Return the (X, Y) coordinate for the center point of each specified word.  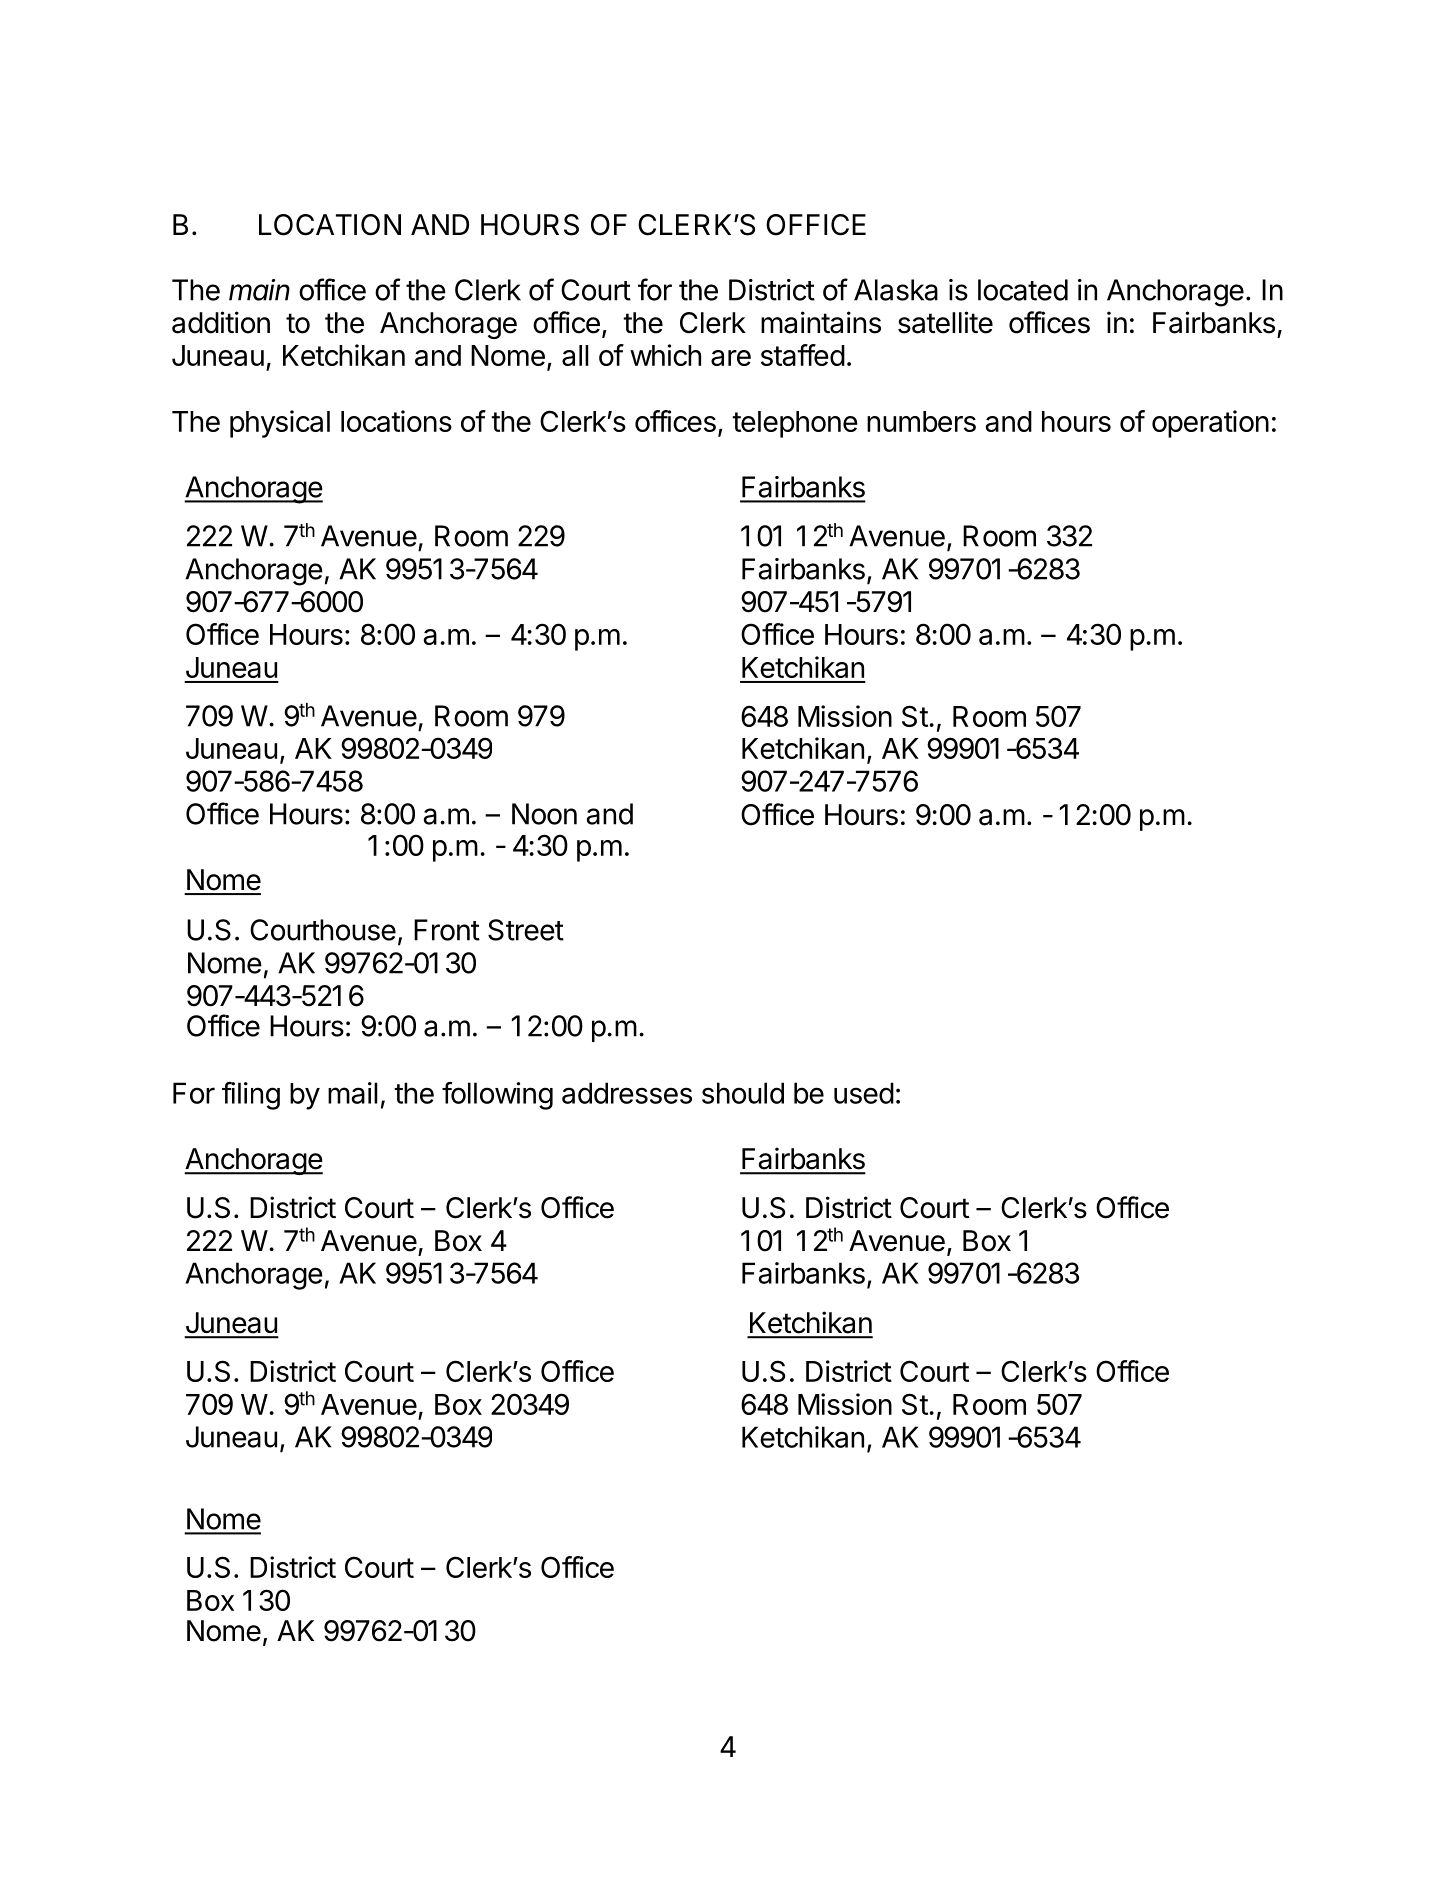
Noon (544, 814)
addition (221, 322)
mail (353, 1093)
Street (526, 930)
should (743, 1093)
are (731, 358)
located (1023, 290)
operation (1210, 424)
